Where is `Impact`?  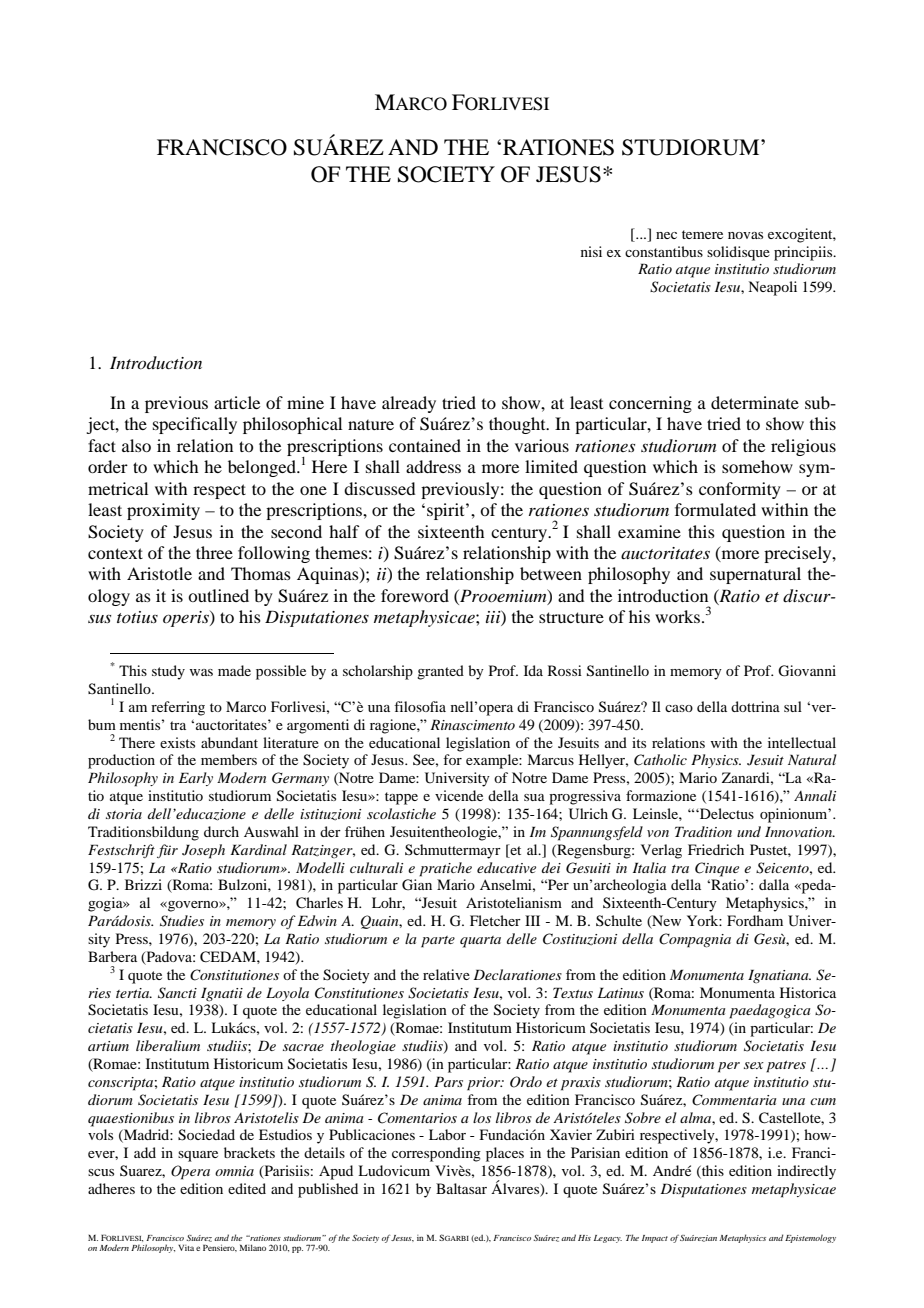
Impact is located at coordinates (655, 1239).
